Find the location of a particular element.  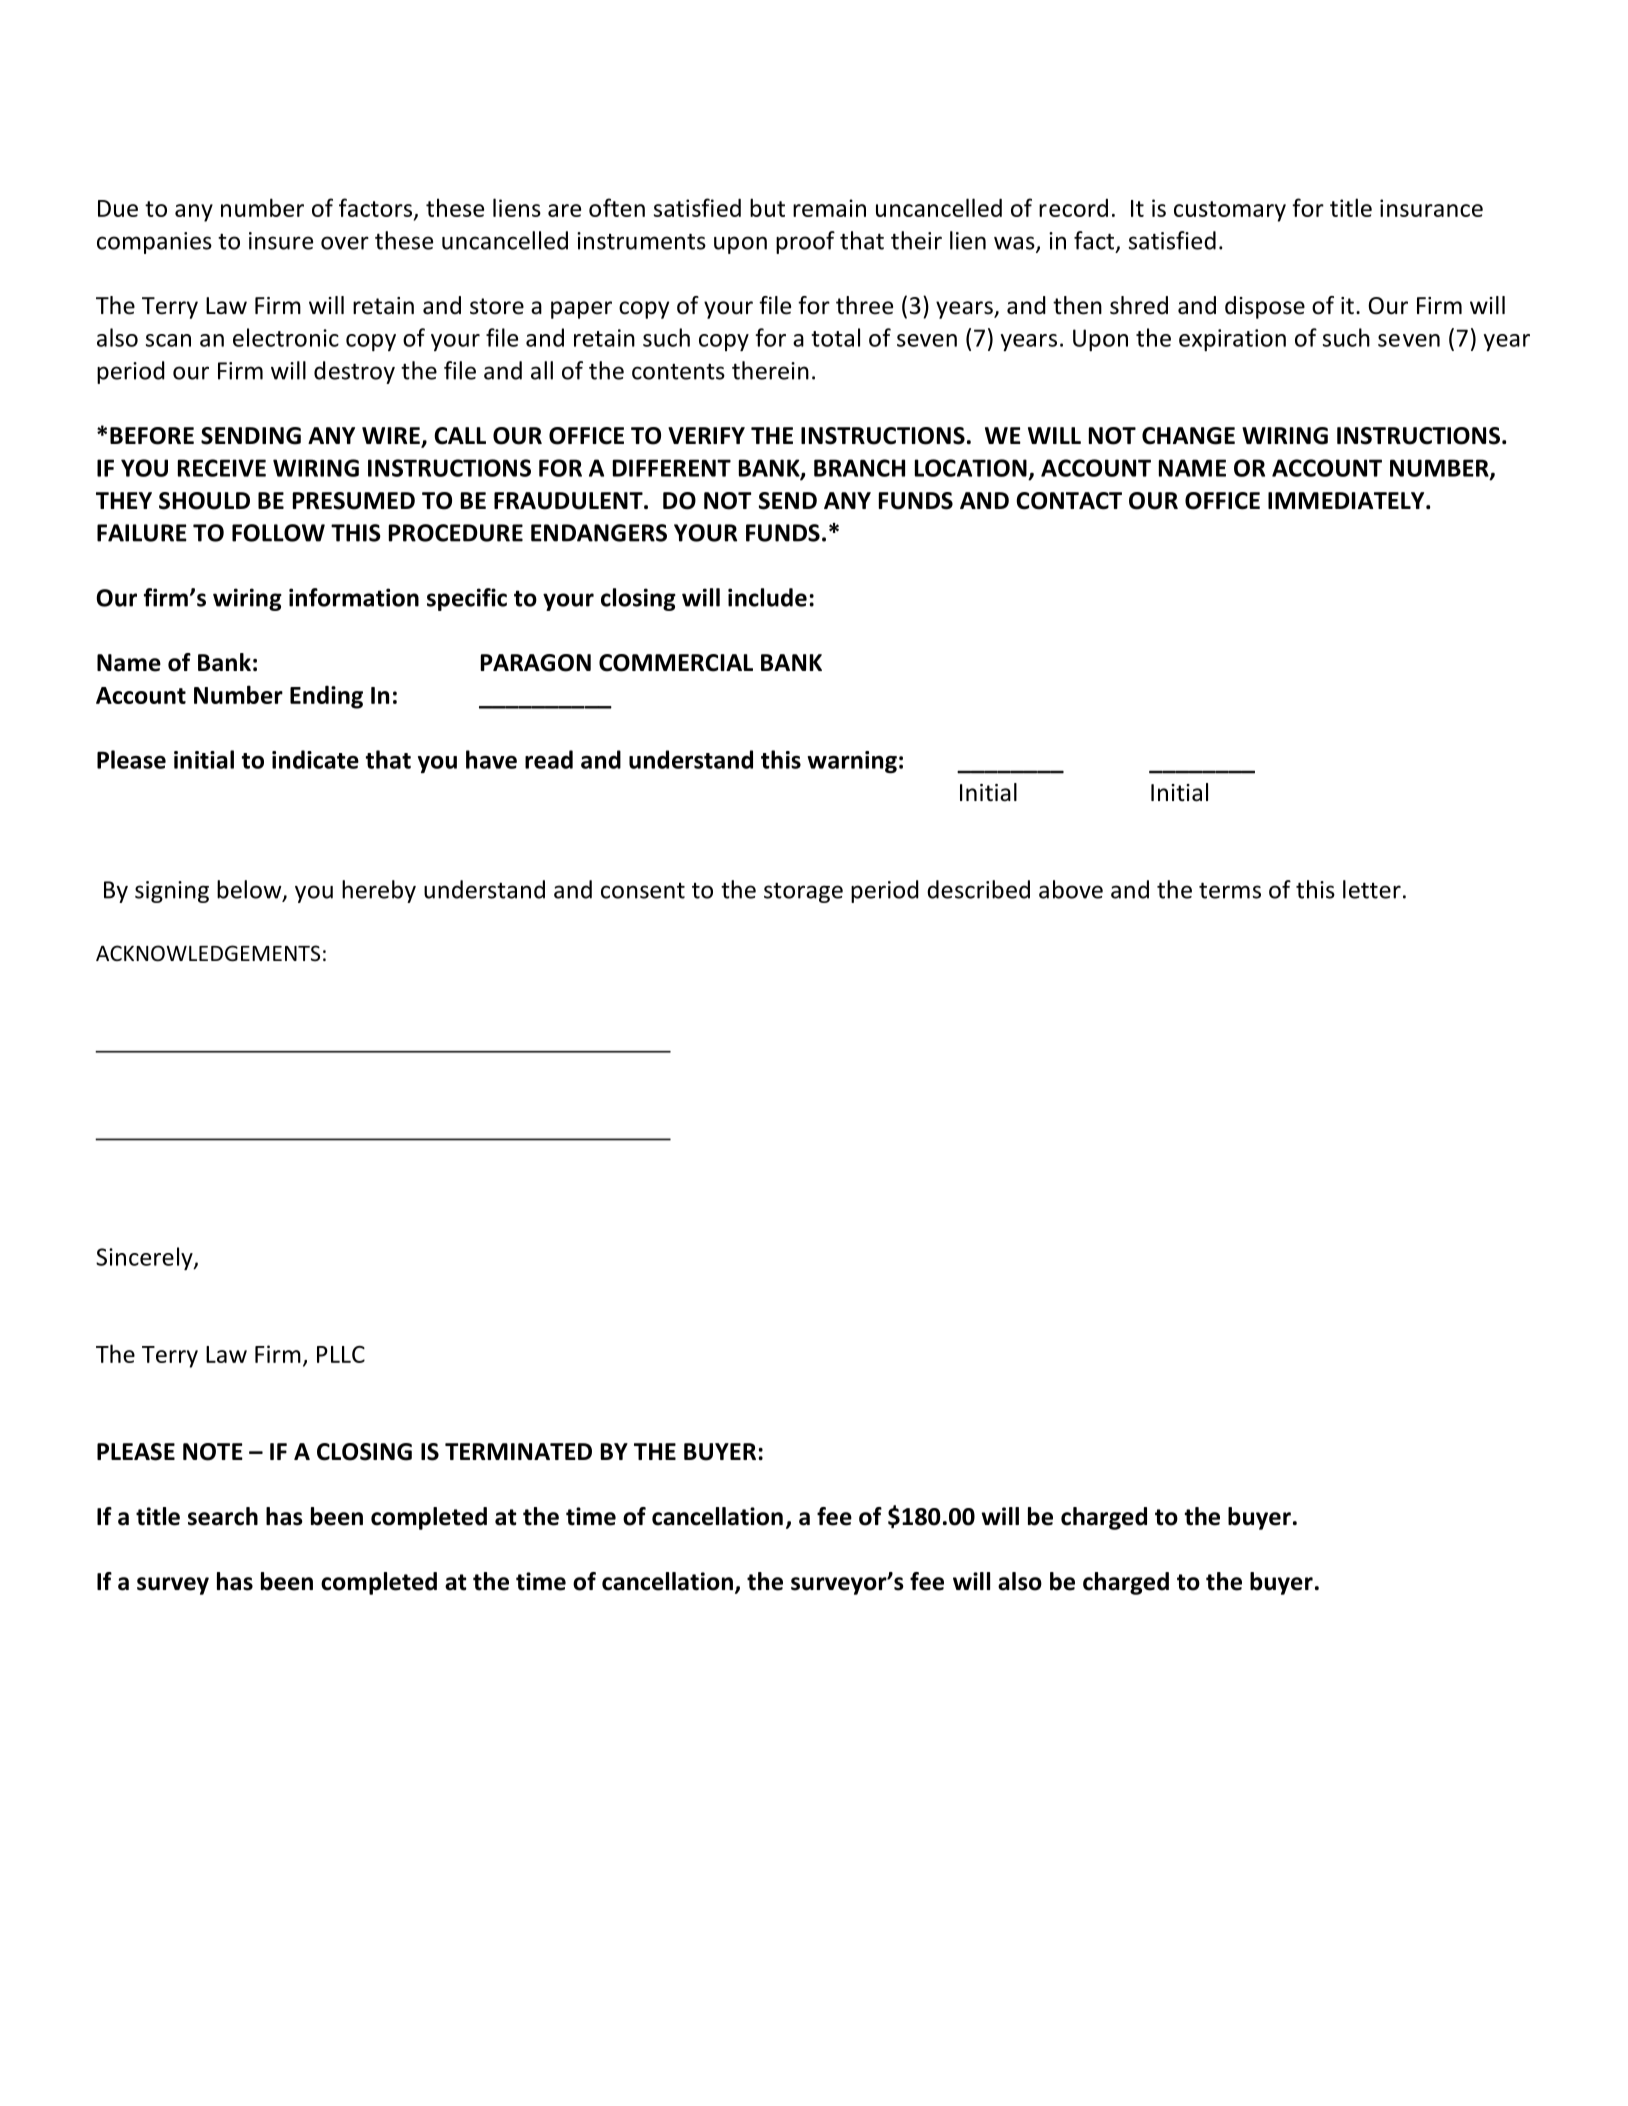

PLLC is located at coordinates (341, 1354).
